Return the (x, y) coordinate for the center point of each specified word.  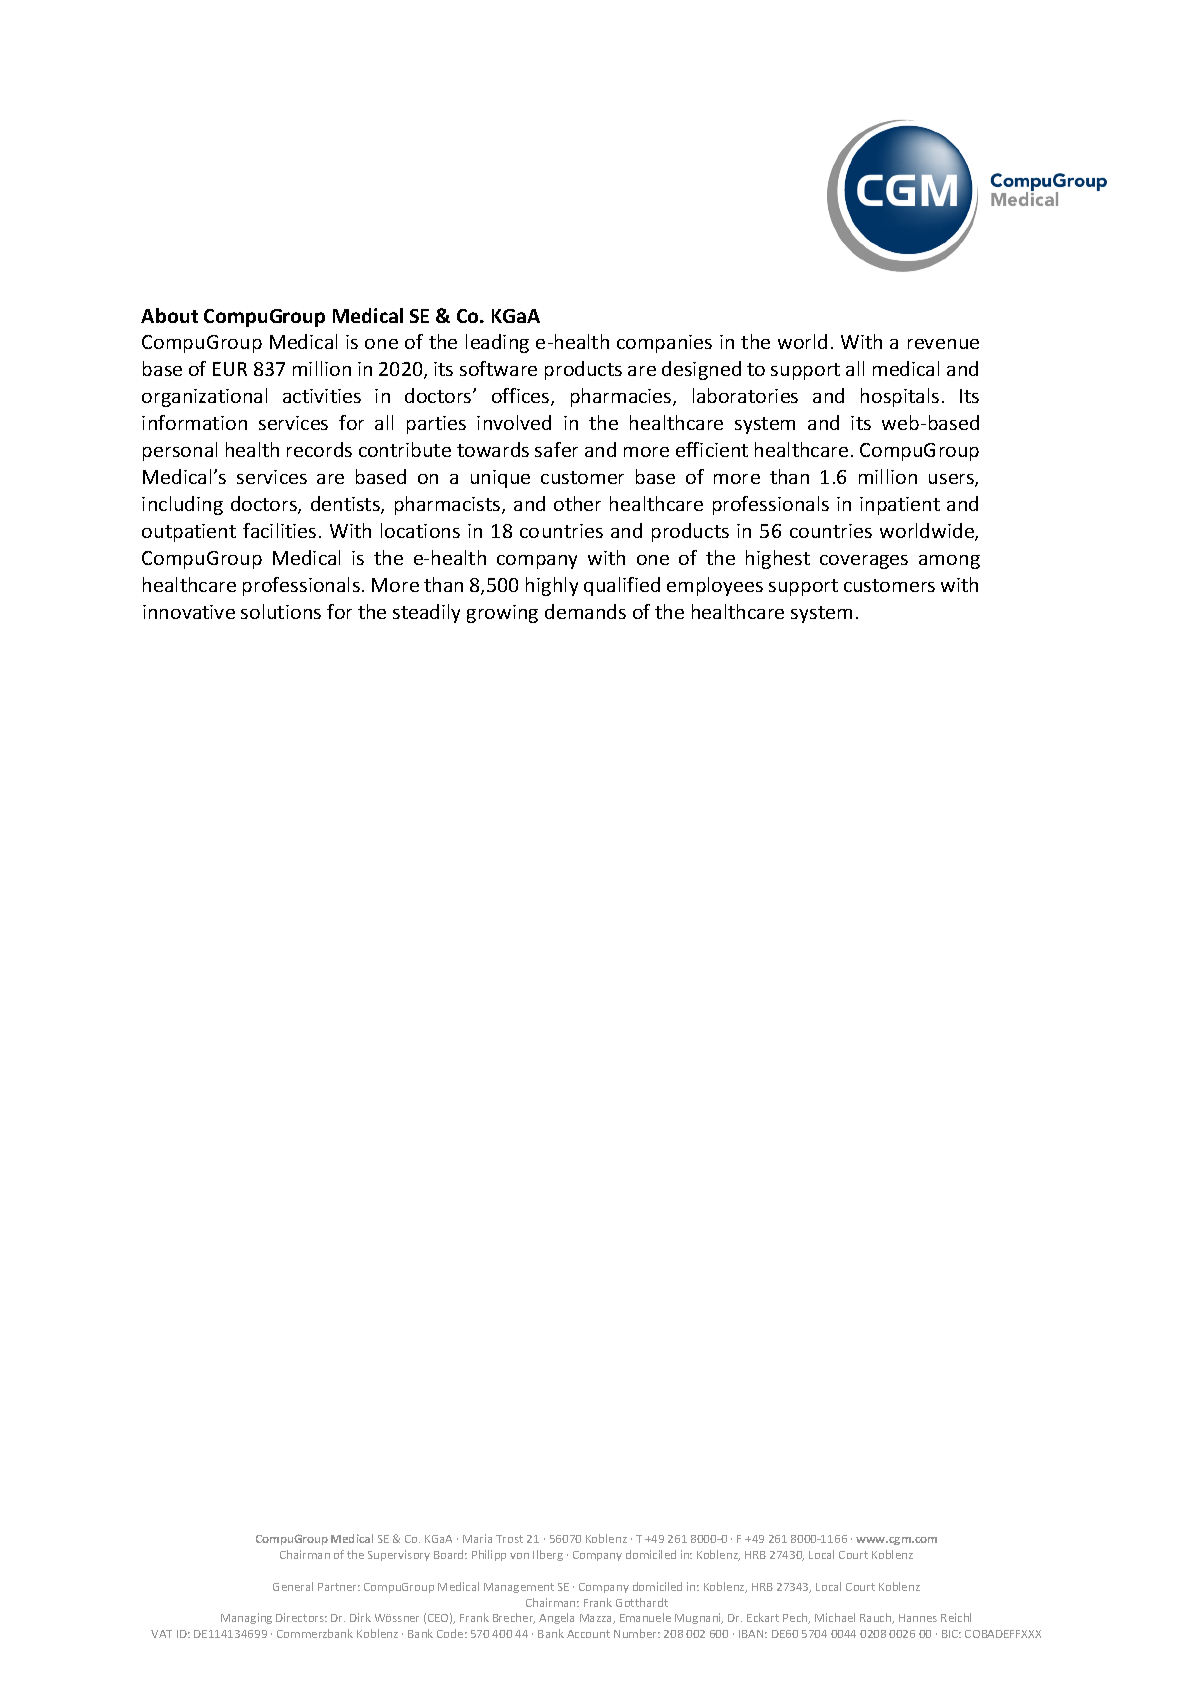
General (293, 1586)
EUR (230, 369)
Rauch (877, 1618)
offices (522, 397)
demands (585, 611)
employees (715, 586)
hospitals (900, 397)
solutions (281, 611)
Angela (556, 1618)
